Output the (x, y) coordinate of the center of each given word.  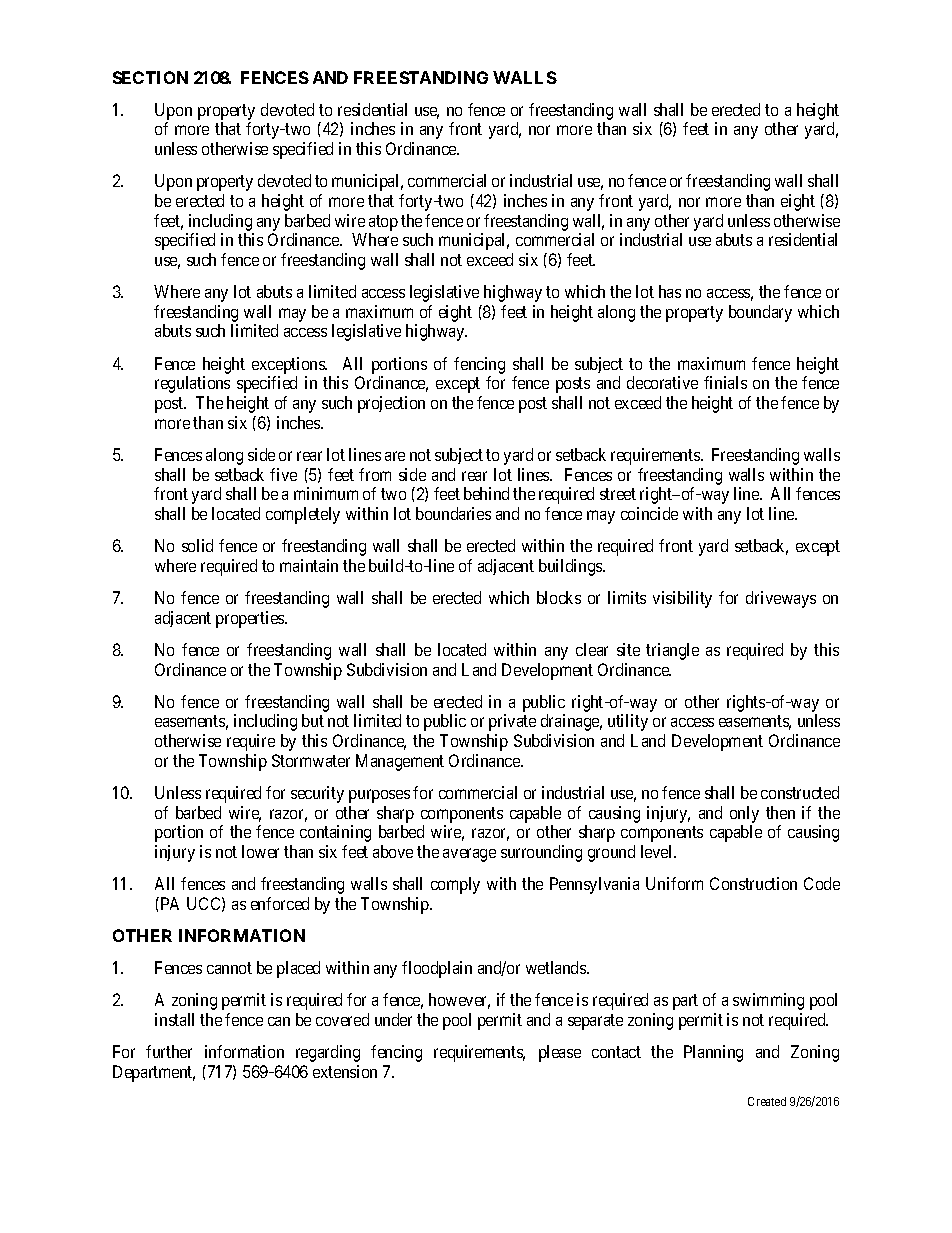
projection (391, 404)
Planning (713, 1053)
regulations (192, 384)
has (670, 291)
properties (251, 619)
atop (383, 223)
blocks (559, 597)
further (169, 1051)
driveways (781, 599)
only (744, 814)
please (560, 1053)
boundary (760, 313)
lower (260, 851)
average (469, 855)
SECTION (150, 77)
